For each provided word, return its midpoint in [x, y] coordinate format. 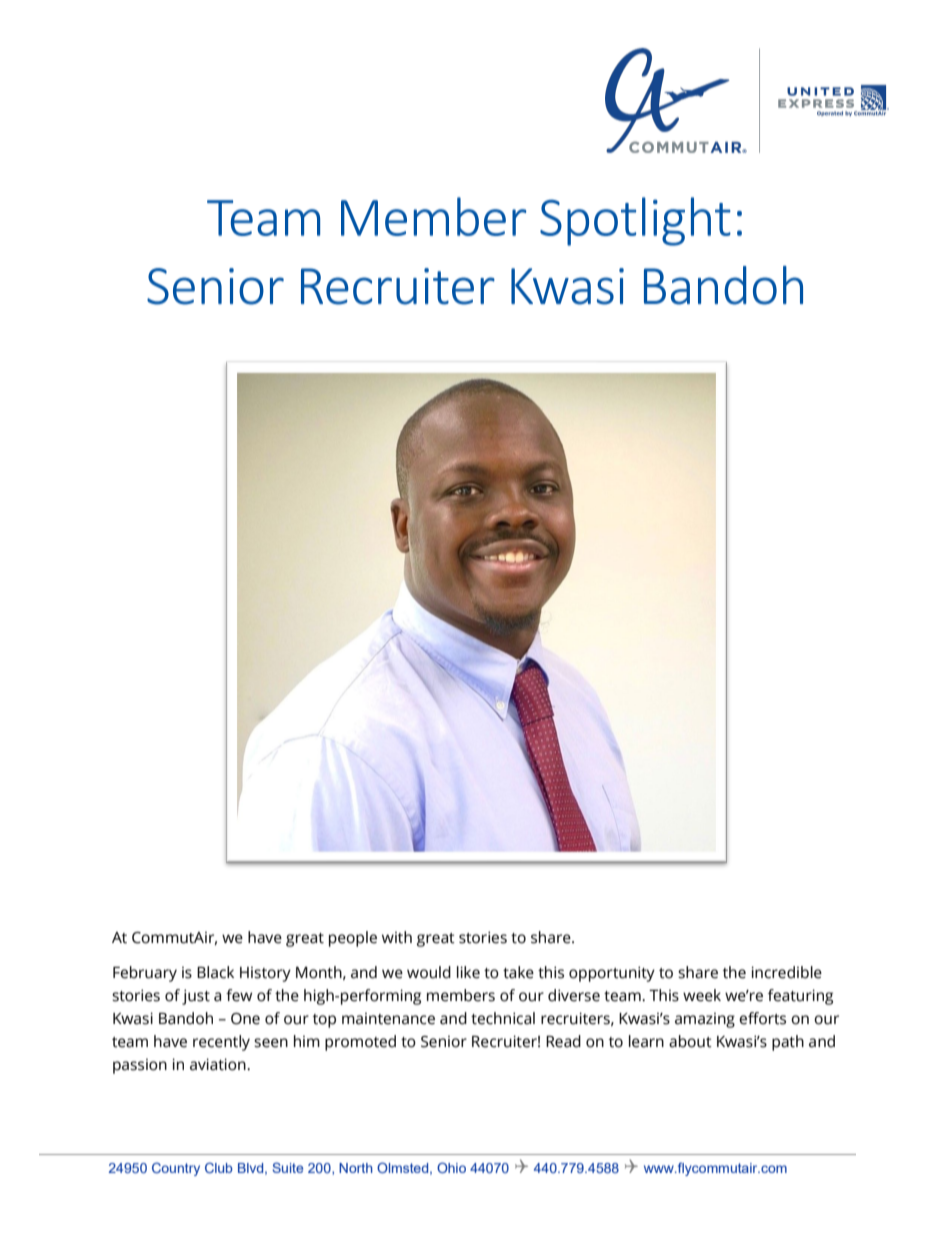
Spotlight [635, 221]
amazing [705, 1020]
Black [215, 972]
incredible [786, 972]
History [265, 974]
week [702, 995]
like [468, 972]
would [429, 972]
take [518, 972]
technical [503, 1018]
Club [219, 1167]
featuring [800, 997]
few [239, 995]
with [397, 937]
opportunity [612, 974]
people [353, 939]
